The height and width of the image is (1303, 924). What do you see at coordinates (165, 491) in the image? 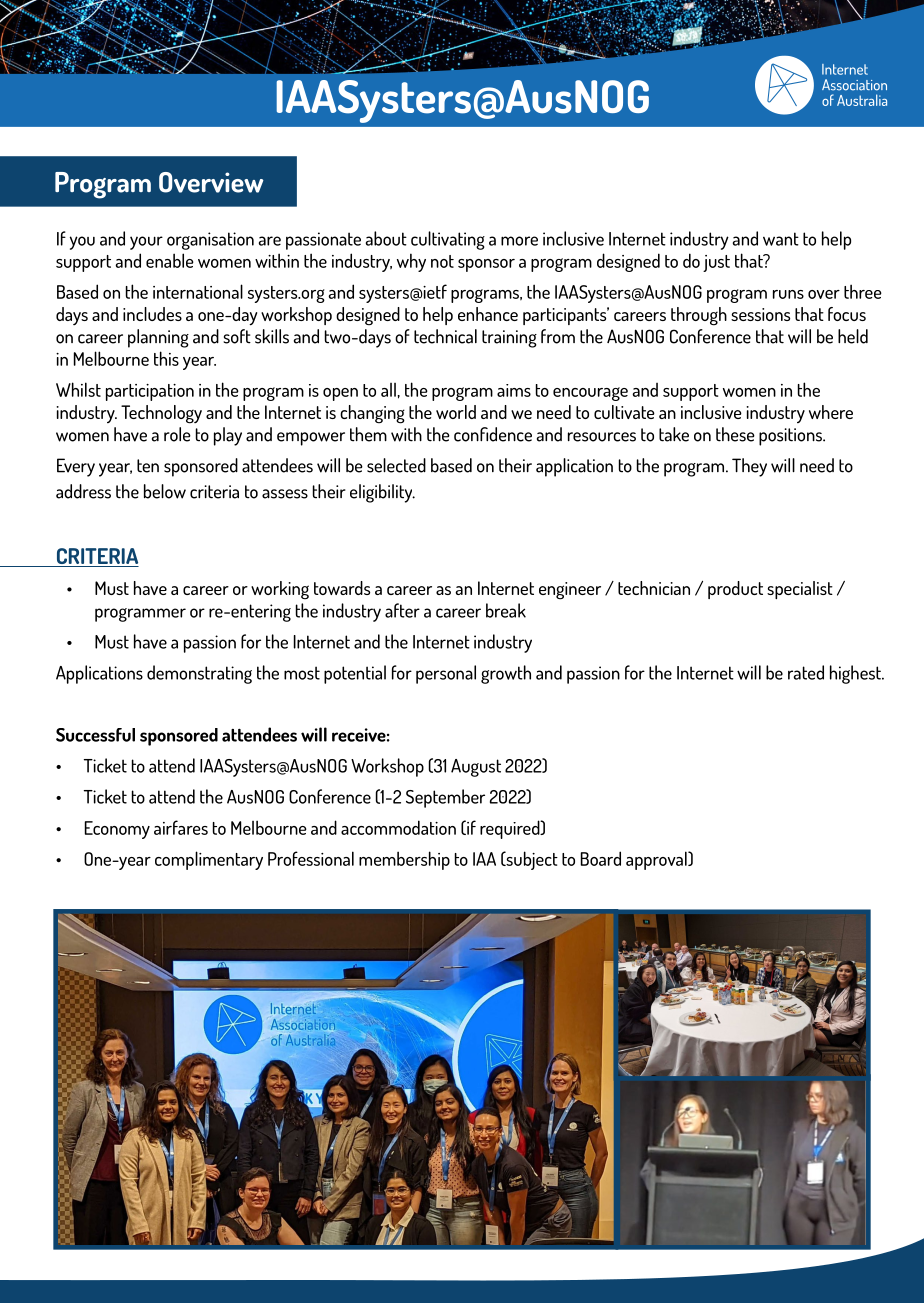
I see `below` at bounding box center [165, 491].
